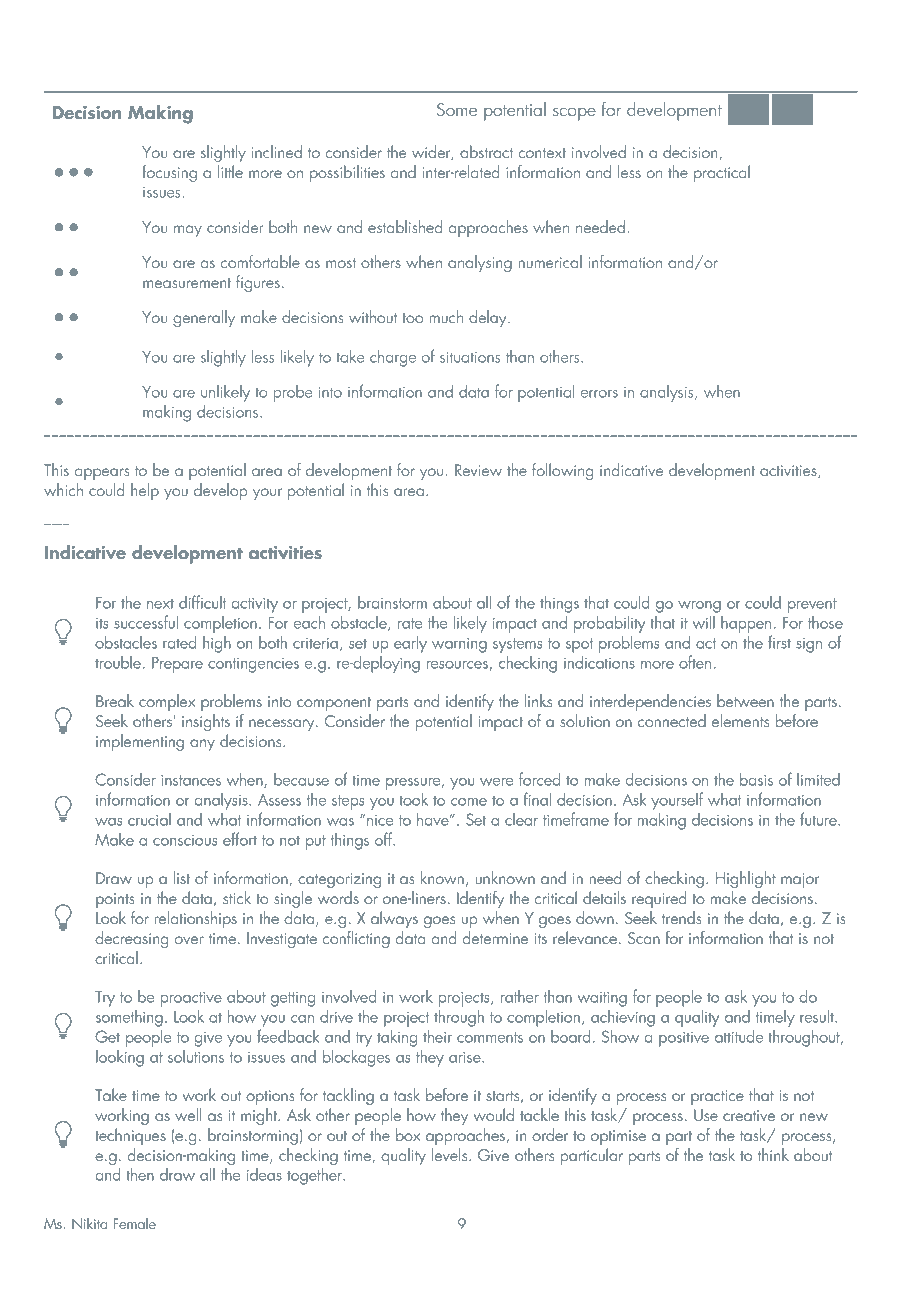 This image has height=1308, width=924. What do you see at coordinates (394, 919) in the image?
I see `always` at bounding box center [394, 919].
